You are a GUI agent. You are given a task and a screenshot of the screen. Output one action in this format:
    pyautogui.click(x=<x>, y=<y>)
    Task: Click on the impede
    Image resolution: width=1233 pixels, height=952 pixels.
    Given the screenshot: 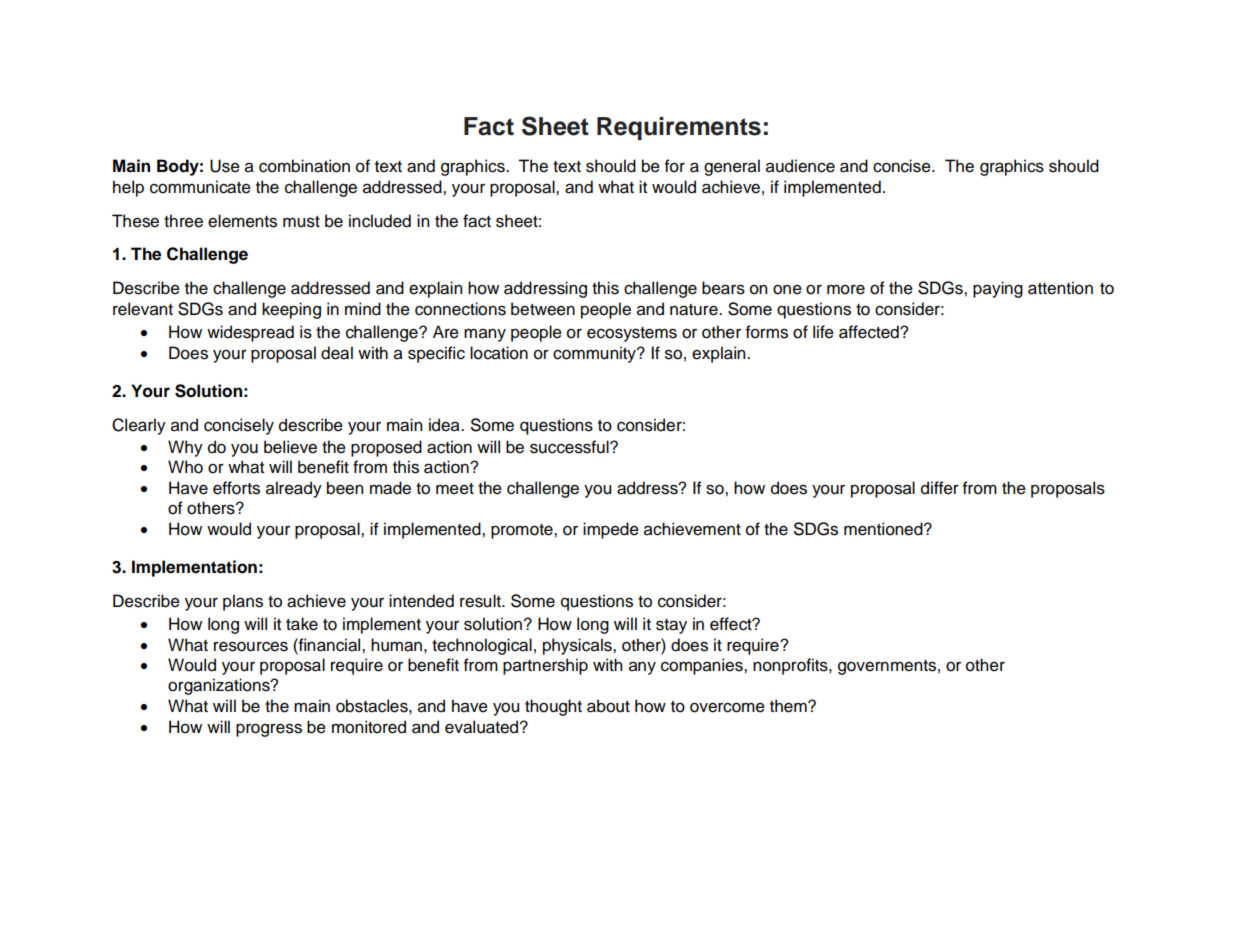 What is the action you would take?
    pyautogui.click(x=611, y=530)
